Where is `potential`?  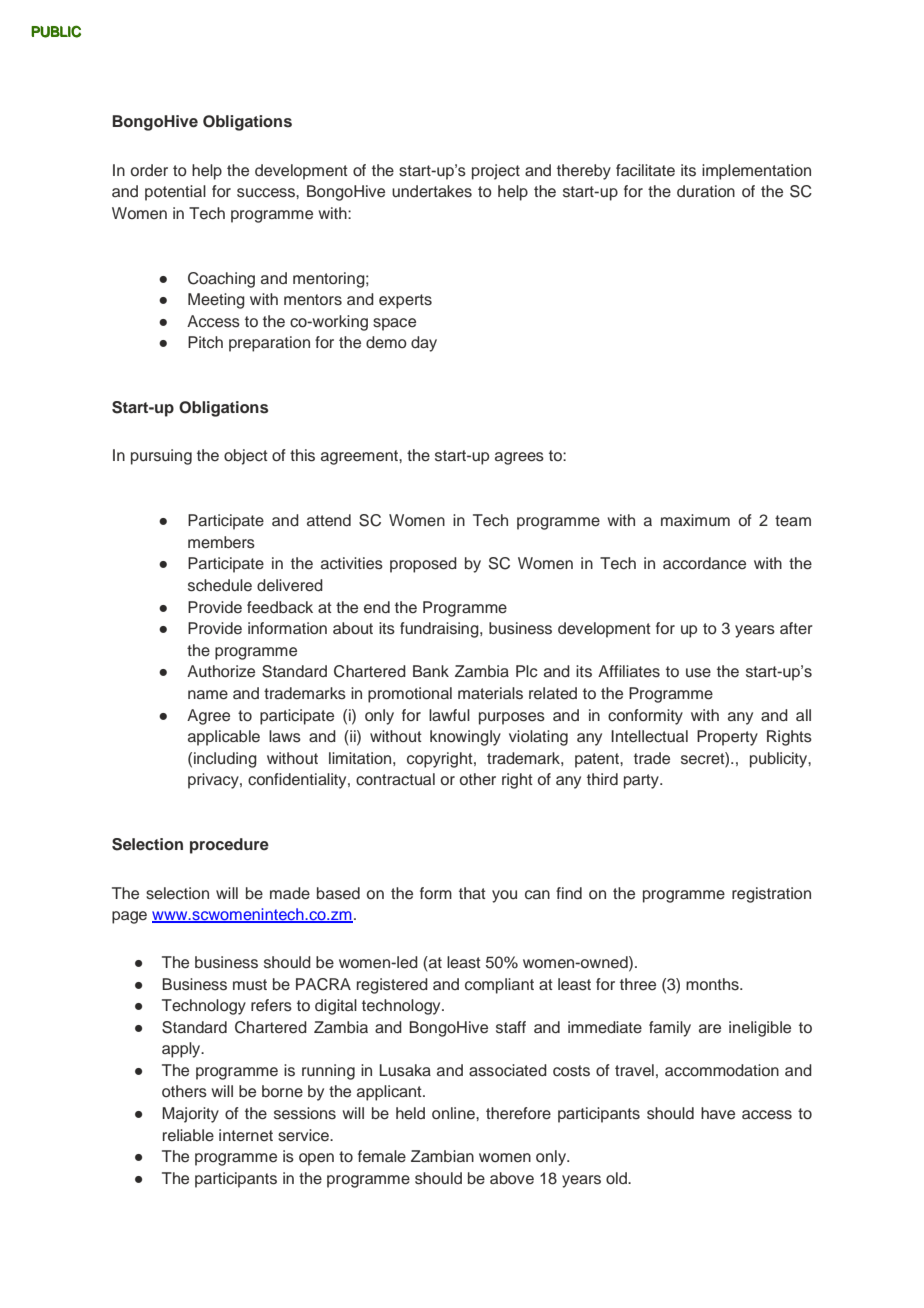 potential is located at coordinates (175, 193).
